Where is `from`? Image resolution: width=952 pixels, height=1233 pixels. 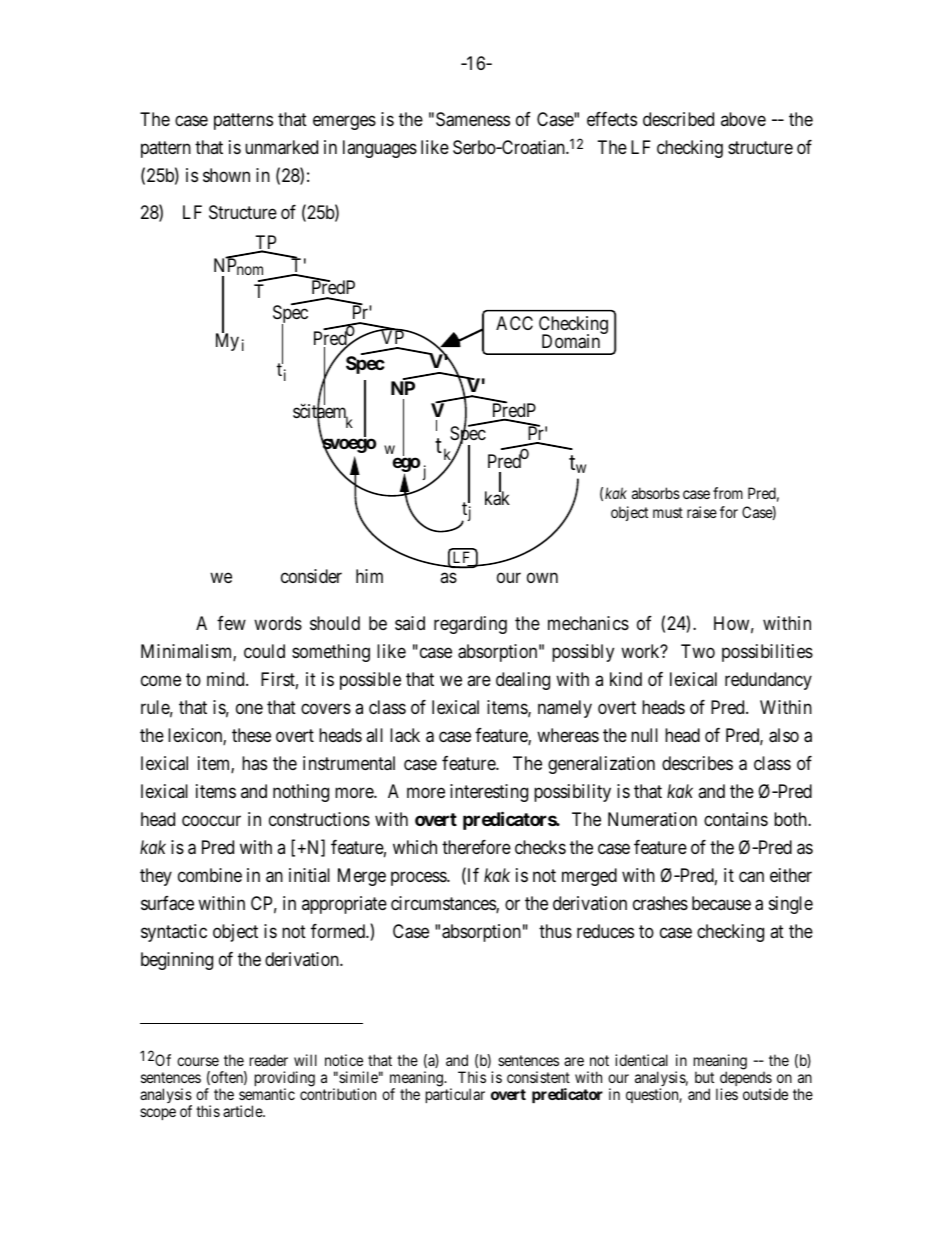
from is located at coordinates (728, 493).
